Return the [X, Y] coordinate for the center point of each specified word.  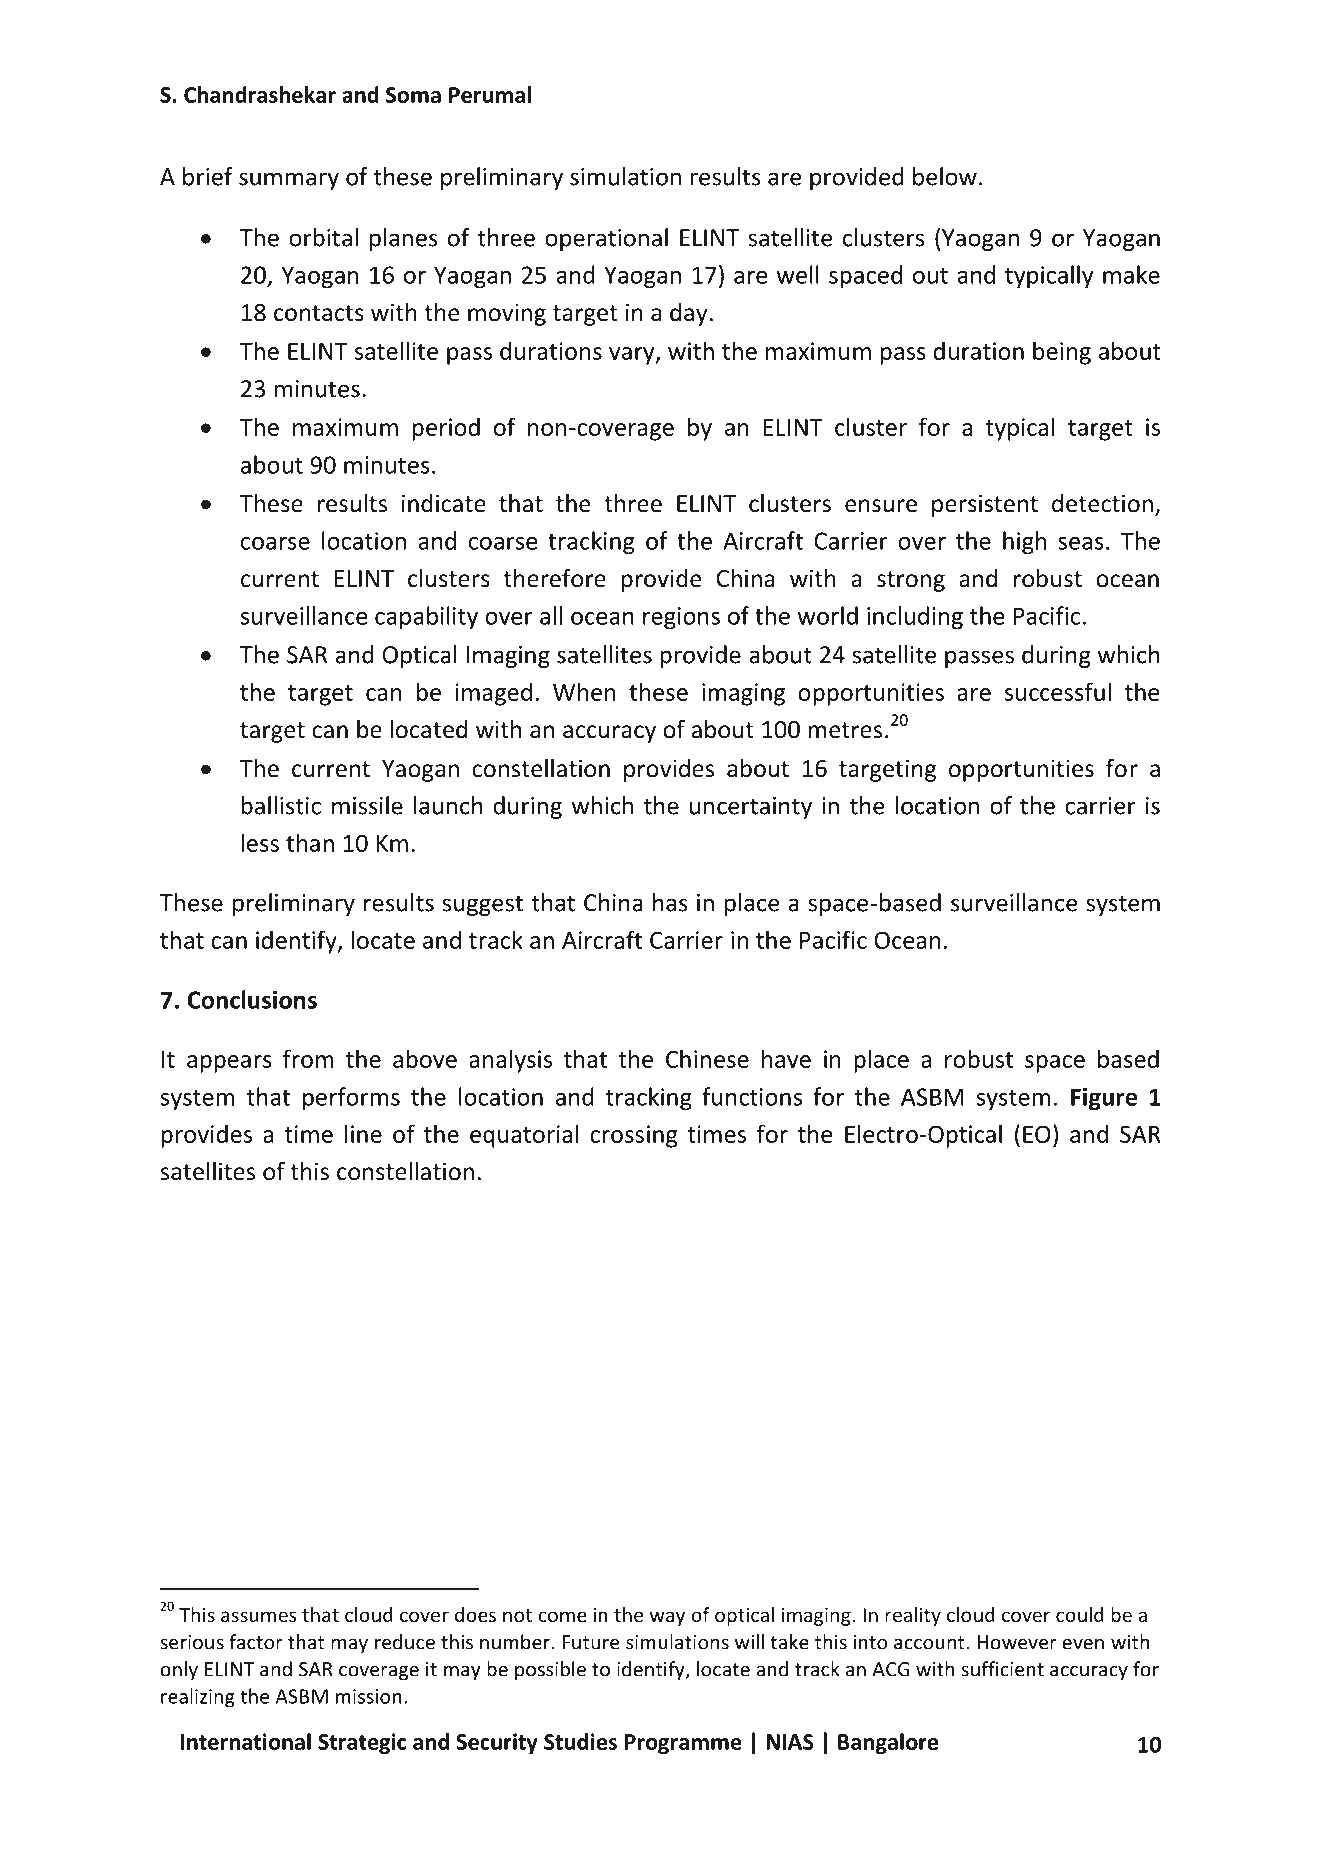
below [945, 176]
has [670, 902]
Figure [1104, 1099]
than [310, 842]
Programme [683, 1744]
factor [256, 1642]
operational [606, 239]
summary [289, 181]
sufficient [1002, 1669]
